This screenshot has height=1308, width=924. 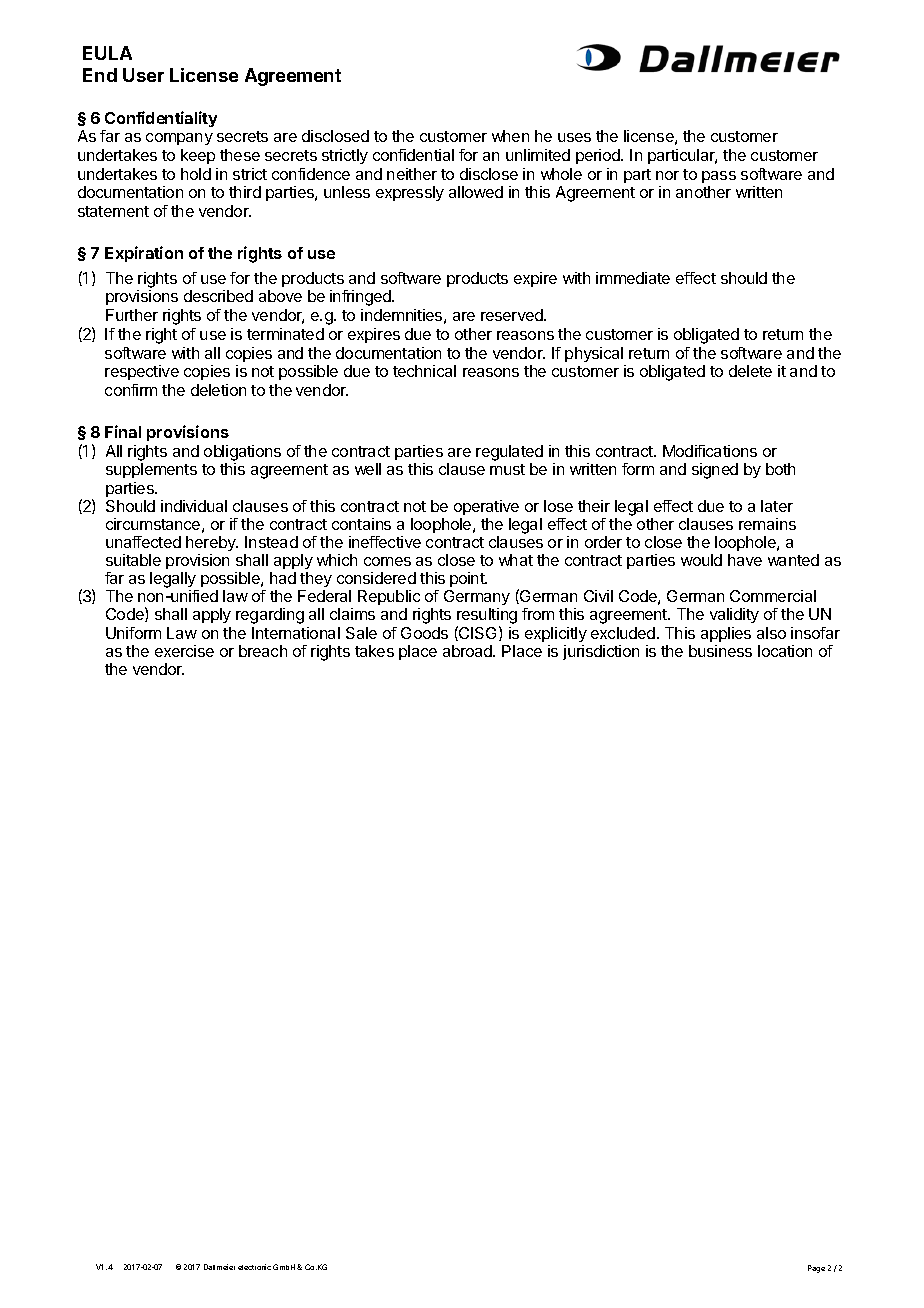 I want to click on exercise, so click(x=184, y=651).
